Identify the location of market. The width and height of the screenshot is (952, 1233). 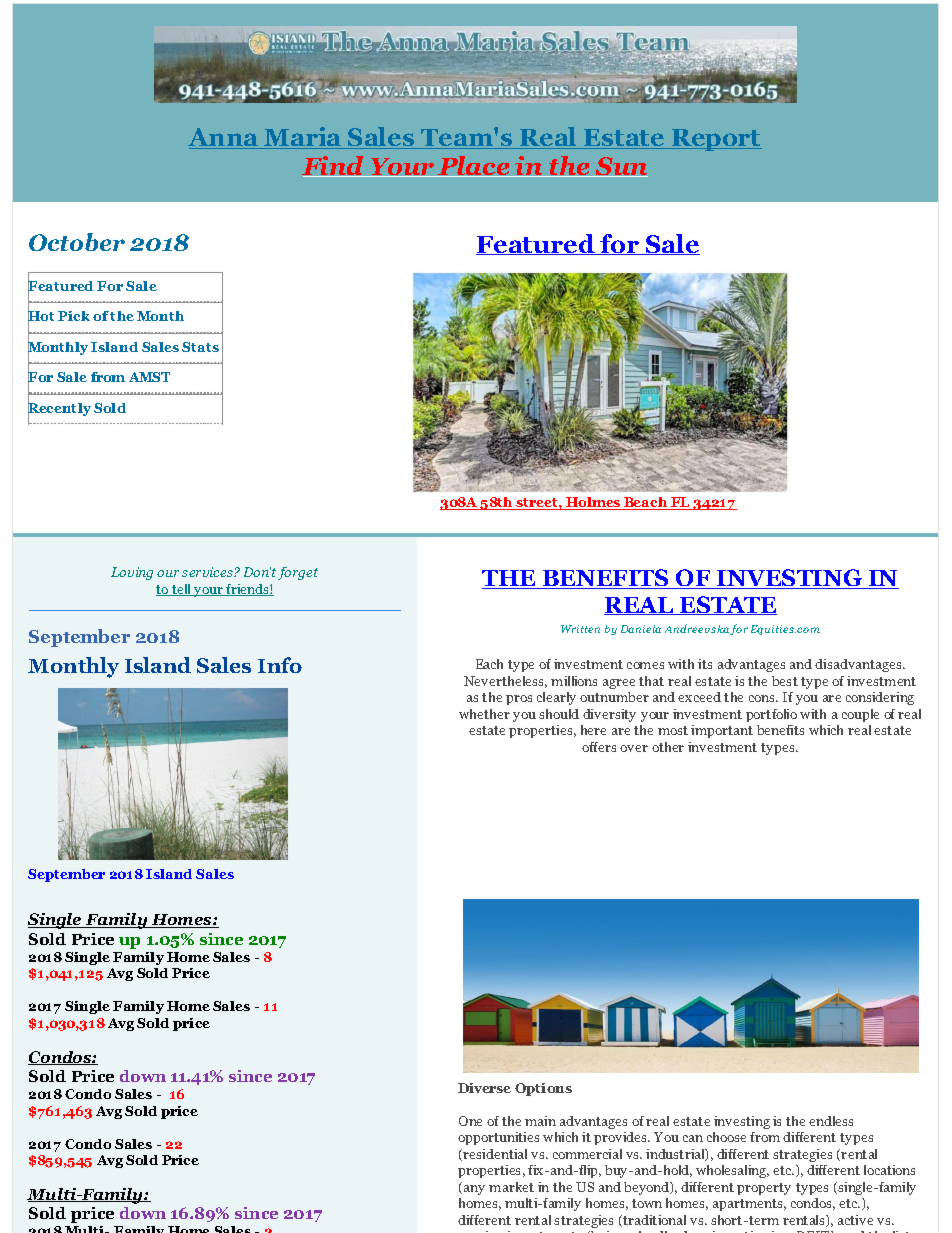
(511, 1187).
